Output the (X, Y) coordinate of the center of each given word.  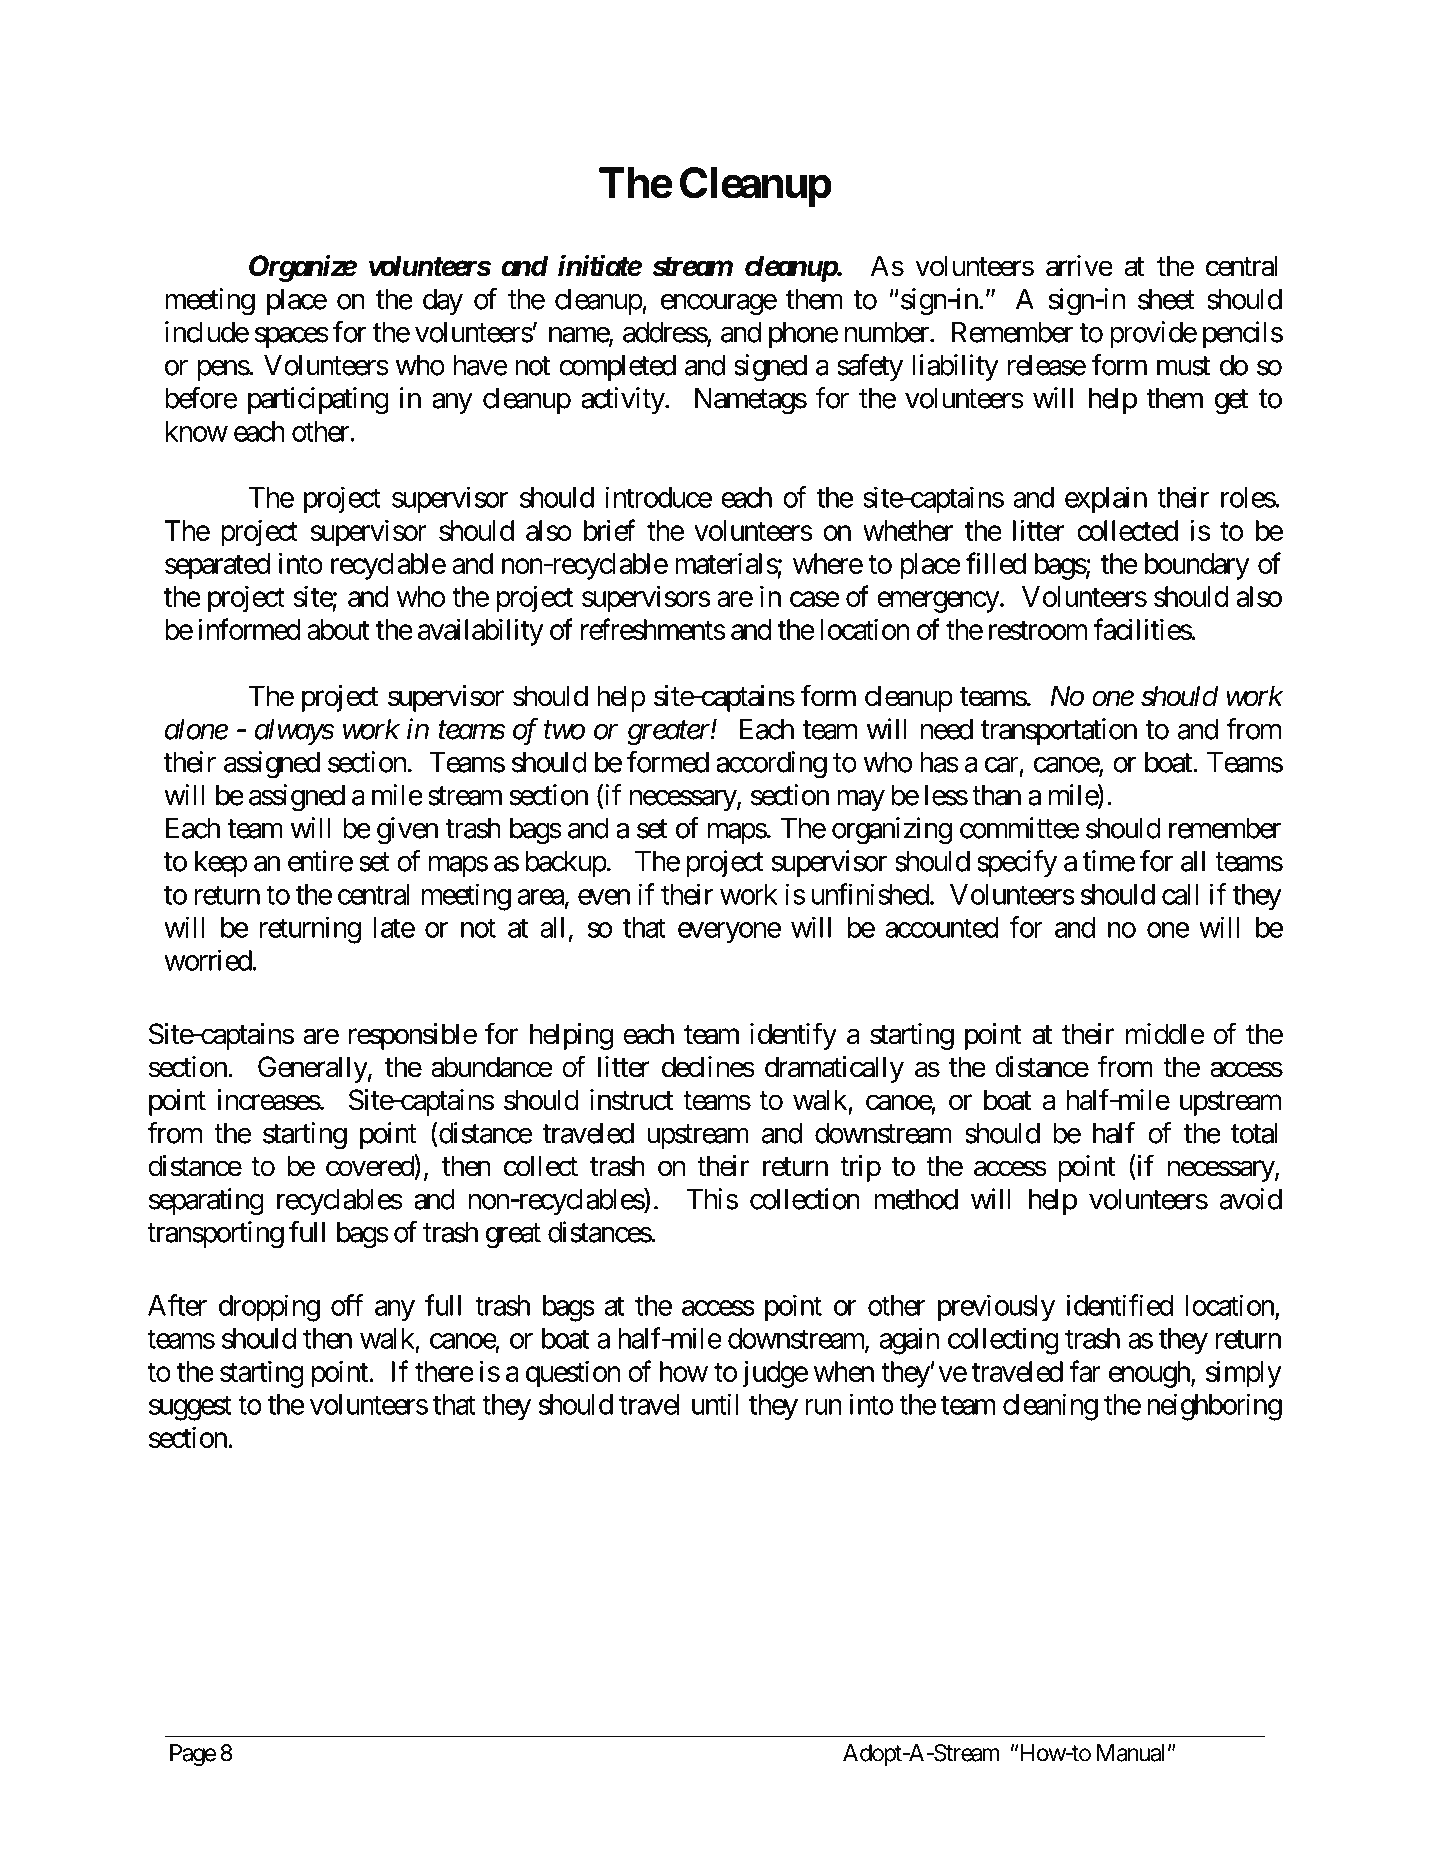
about (338, 629)
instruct (631, 1100)
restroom (1038, 630)
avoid (1250, 1199)
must (1183, 366)
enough (1150, 1374)
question (573, 1374)
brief (610, 530)
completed (617, 368)
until (715, 1404)
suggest (190, 1408)
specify (1017, 863)
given (407, 831)
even (604, 897)
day (443, 302)
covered (370, 1165)
